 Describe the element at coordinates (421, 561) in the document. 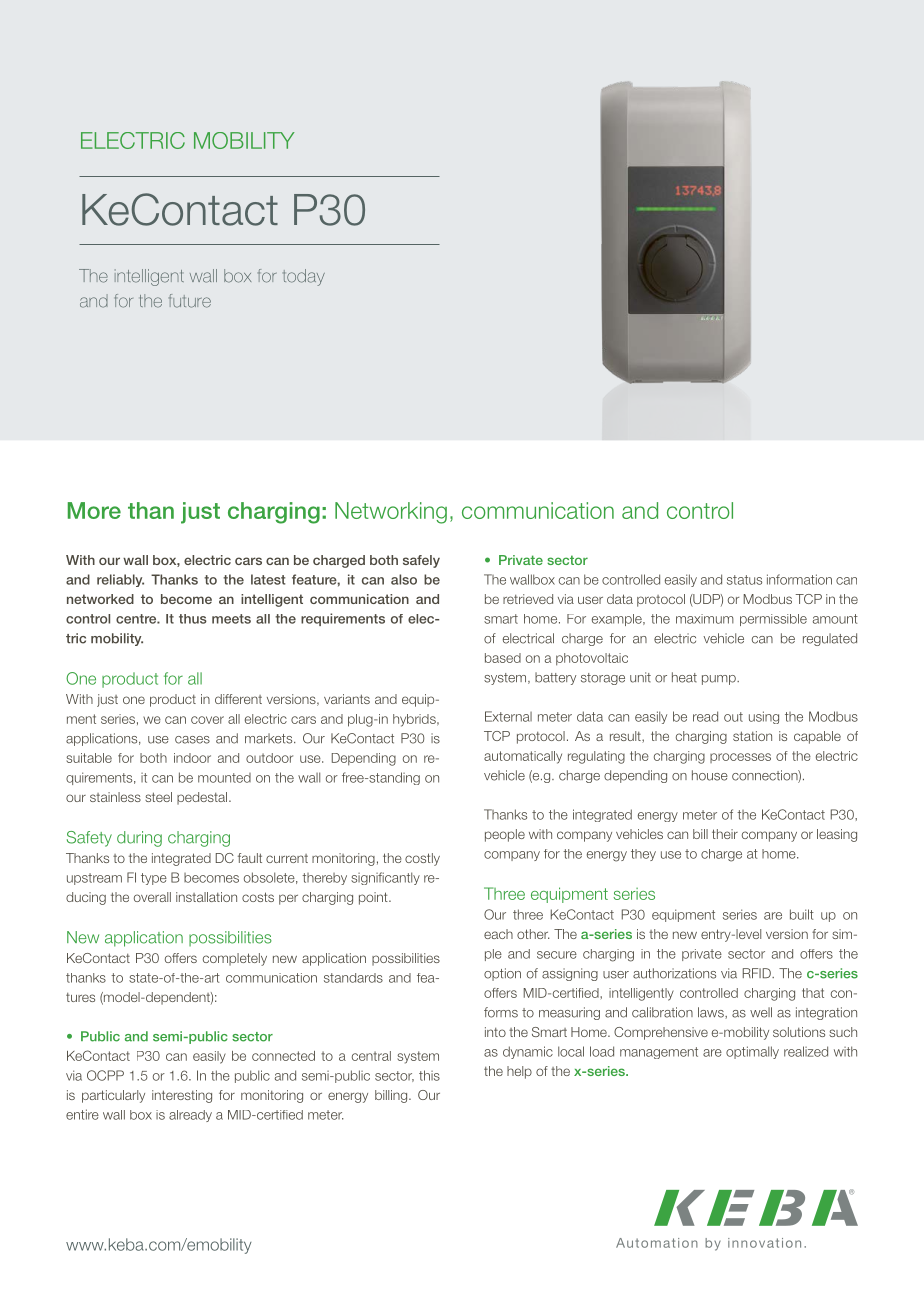

I see `safely` at that location.
